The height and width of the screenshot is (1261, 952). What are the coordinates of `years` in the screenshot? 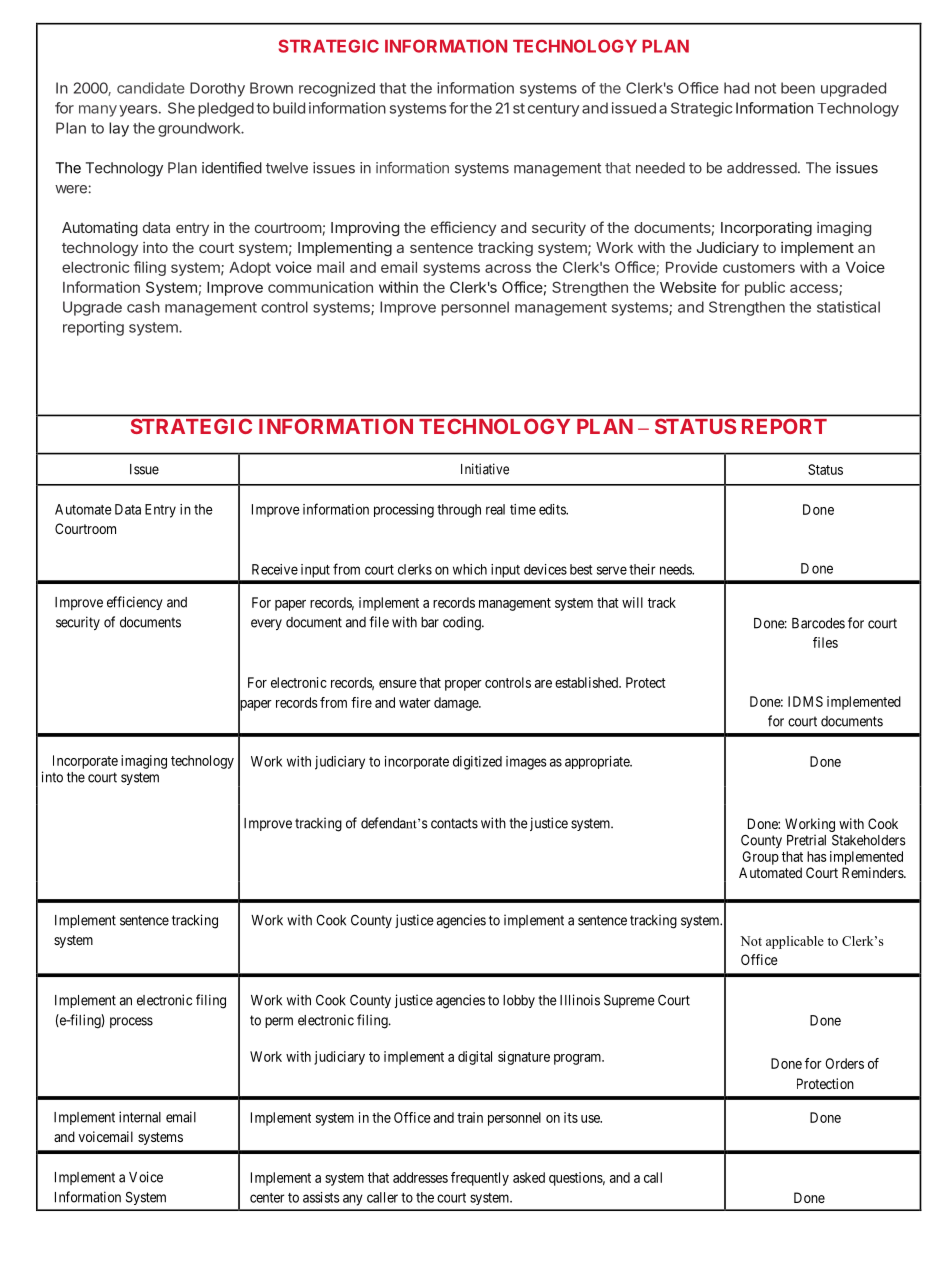 It's located at (138, 111).
